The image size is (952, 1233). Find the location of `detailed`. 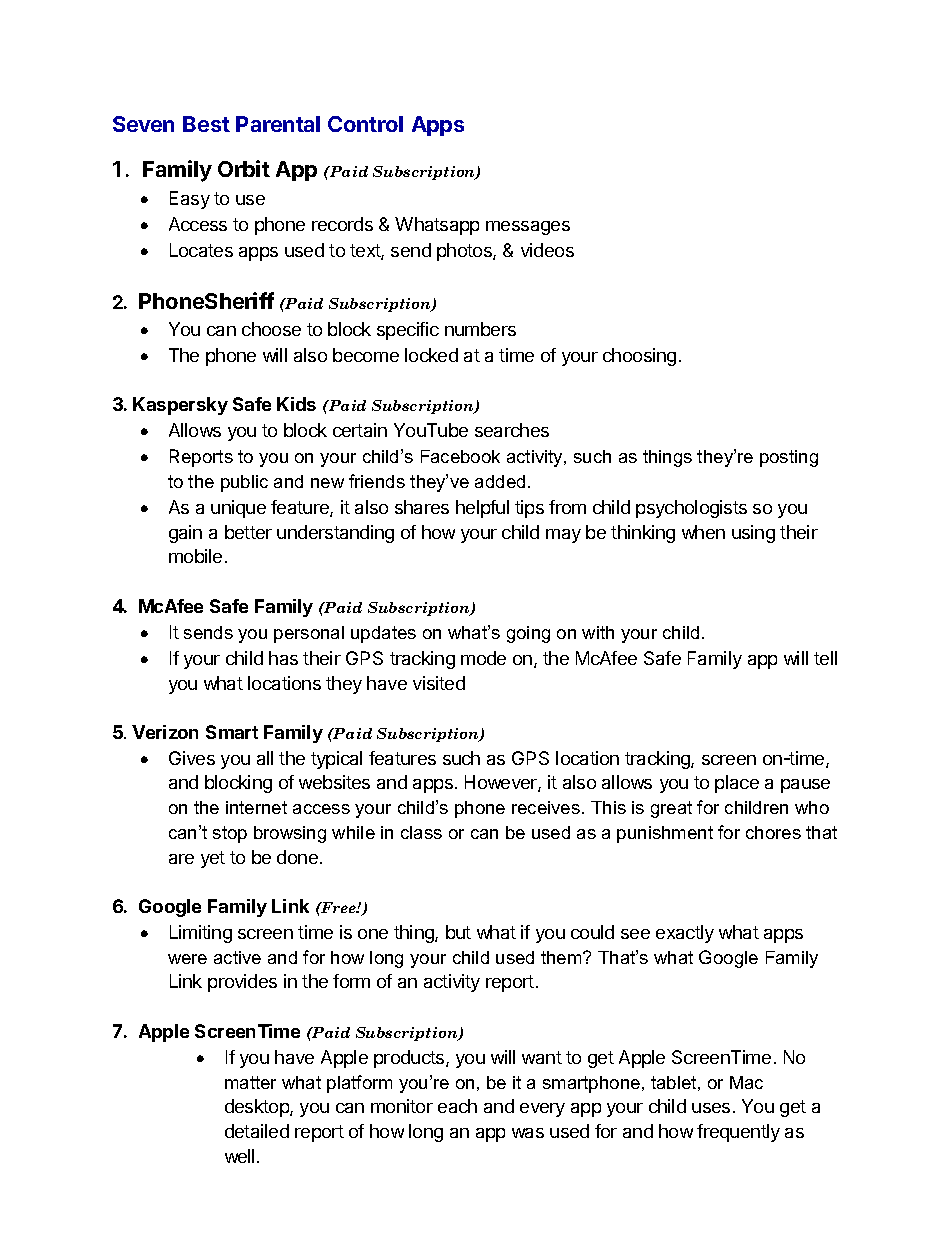

detailed is located at coordinates (257, 1131).
